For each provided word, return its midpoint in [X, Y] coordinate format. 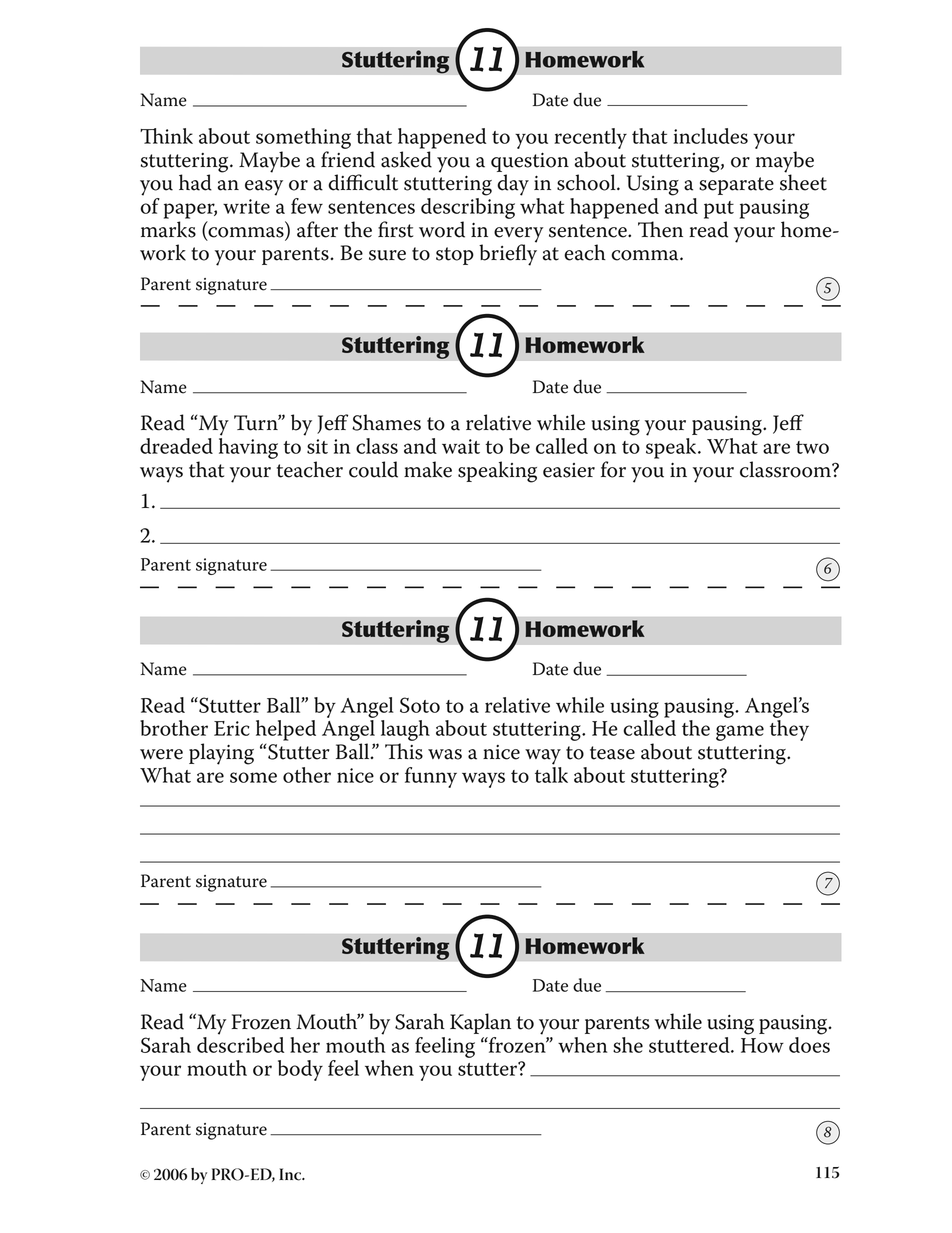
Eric [232, 728]
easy [264, 188]
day [513, 185]
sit [317, 446]
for [613, 469]
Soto [420, 705]
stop [455, 256]
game [740, 733]
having [248, 448]
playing [221, 754]
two [812, 447]
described [240, 1043]
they [789, 730]
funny [431, 777]
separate [736, 186]
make [428, 469]
